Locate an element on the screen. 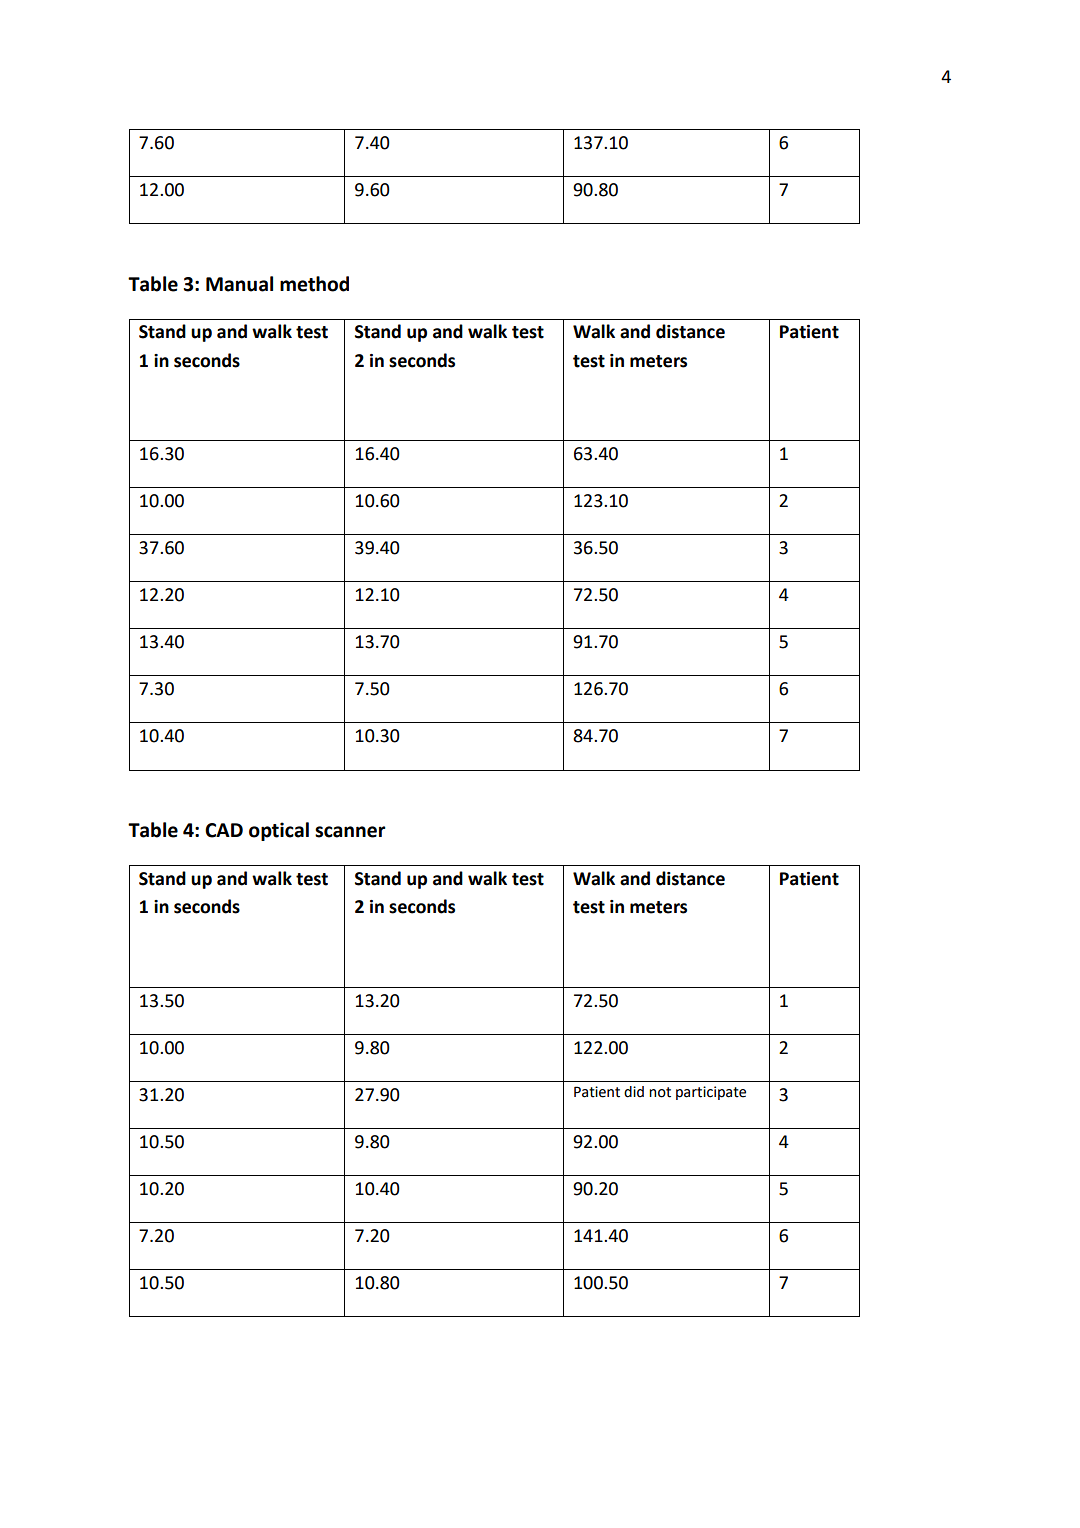 The width and height of the screenshot is (1080, 1528). optical is located at coordinates (279, 831).
